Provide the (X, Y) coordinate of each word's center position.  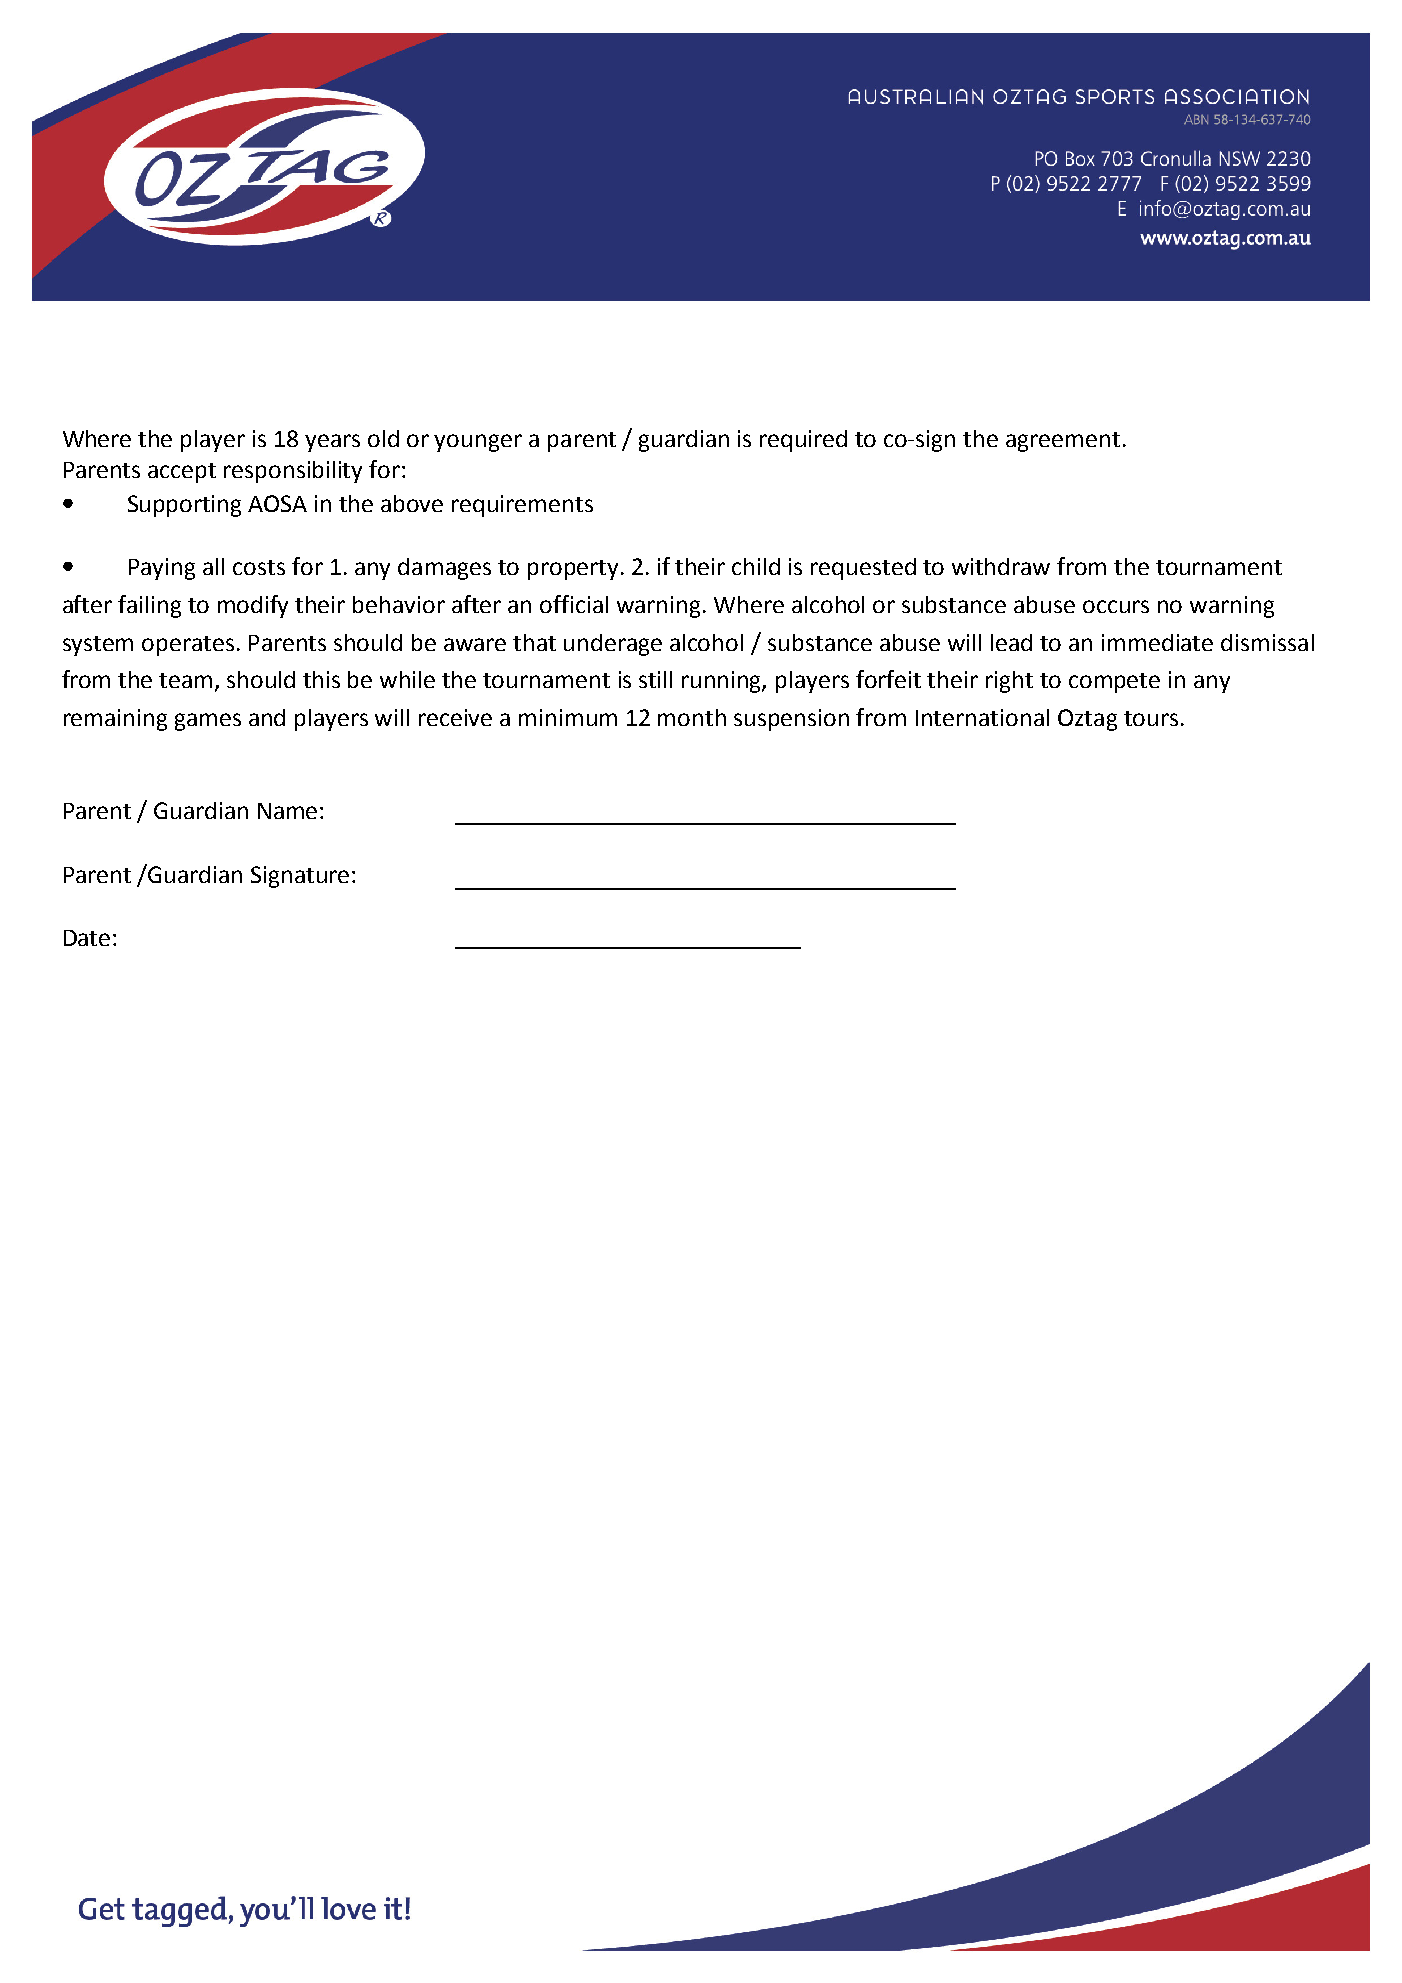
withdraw (1001, 566)
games (208, 722)
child (756, 566)
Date (87, 938)
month (692, 717)
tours (1151, 718)
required (803, 441)
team (185, 680)
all (213, 566)
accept (182, 473)
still (655, 679)
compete (1114, 683)
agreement (1063, 442)
